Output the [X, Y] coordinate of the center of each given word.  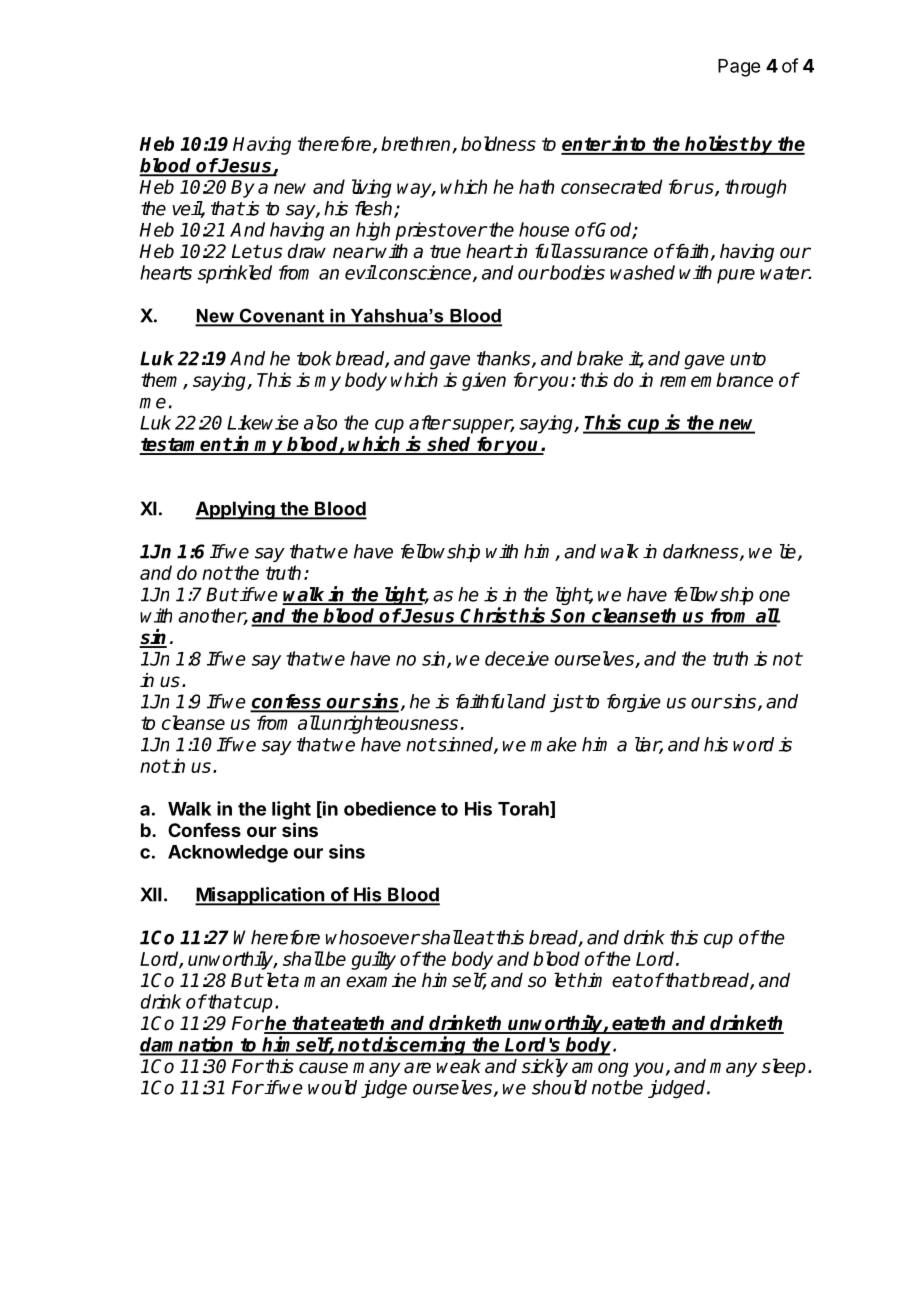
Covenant [282, 317]
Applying [236, 510]
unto [748, 359]
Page [739, 68]
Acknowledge [228, 854]
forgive [634, 703]
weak [459, 1066]
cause [323, 1068]
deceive [517, 658]
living [372, 188]
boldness [498, 143]
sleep [784, 1067]
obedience [390, 808]
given [484, 381]
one [774, 596]
